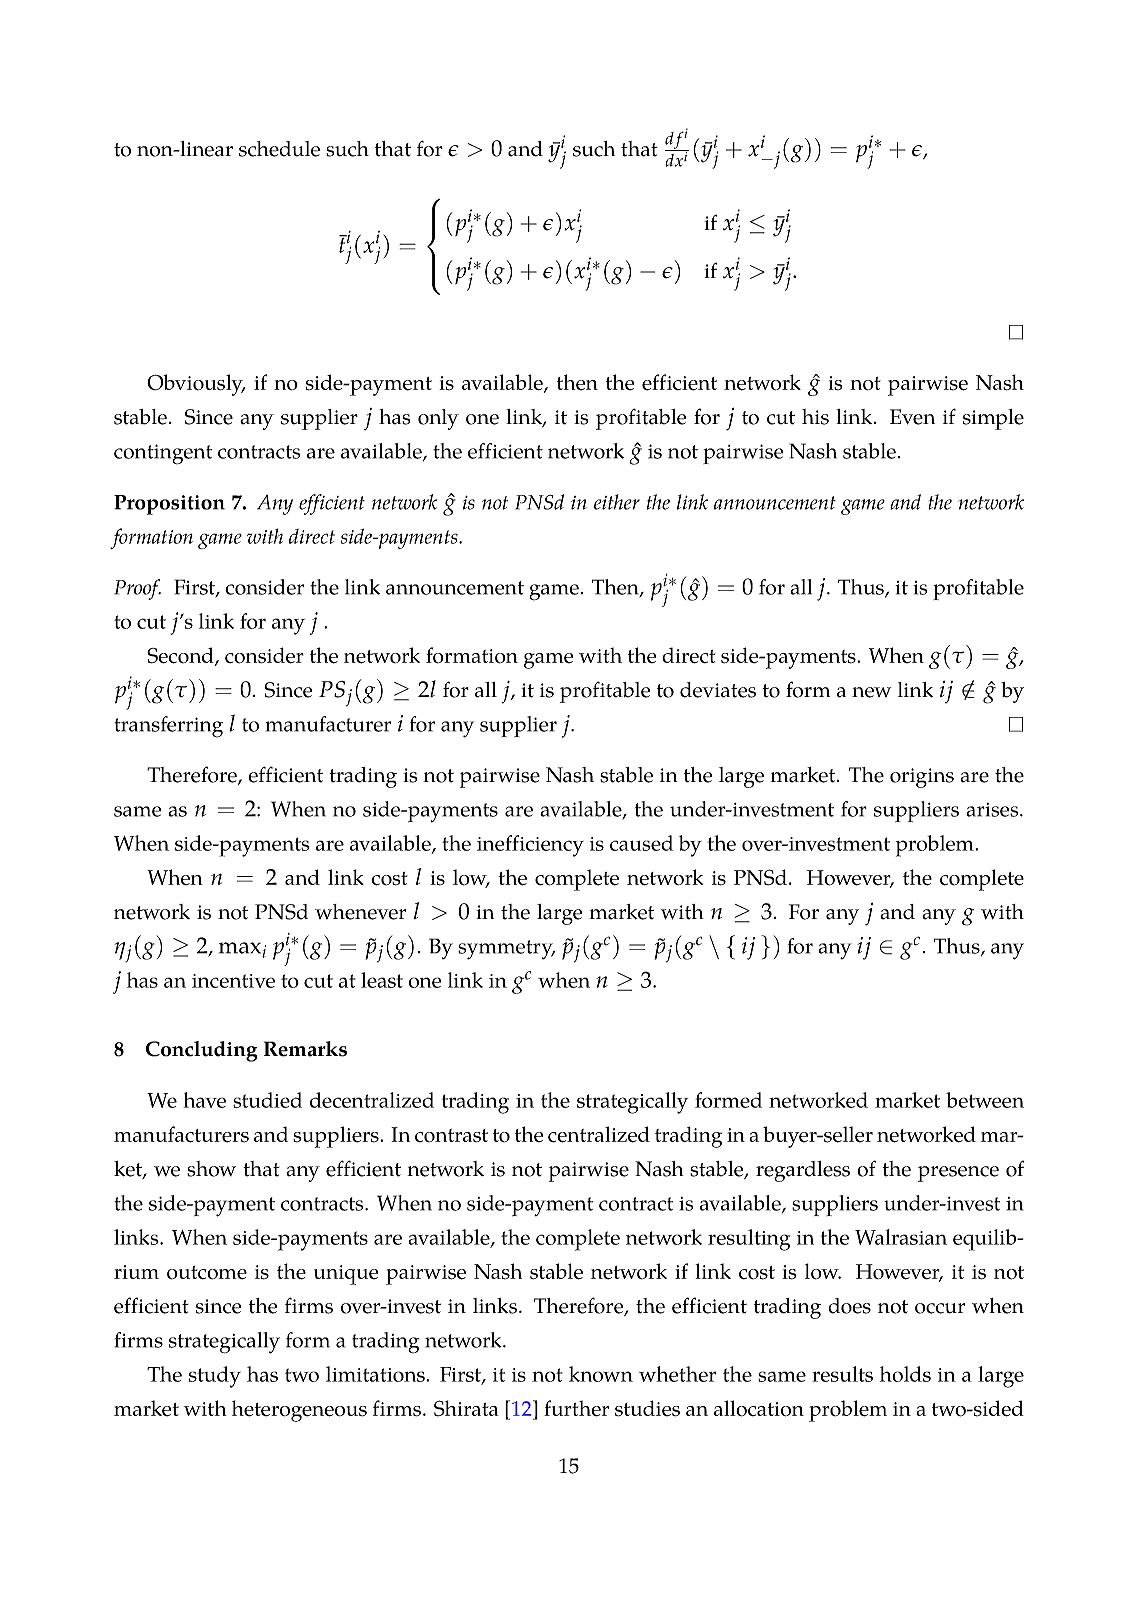  I want to click on study, so click(215, 1377).
